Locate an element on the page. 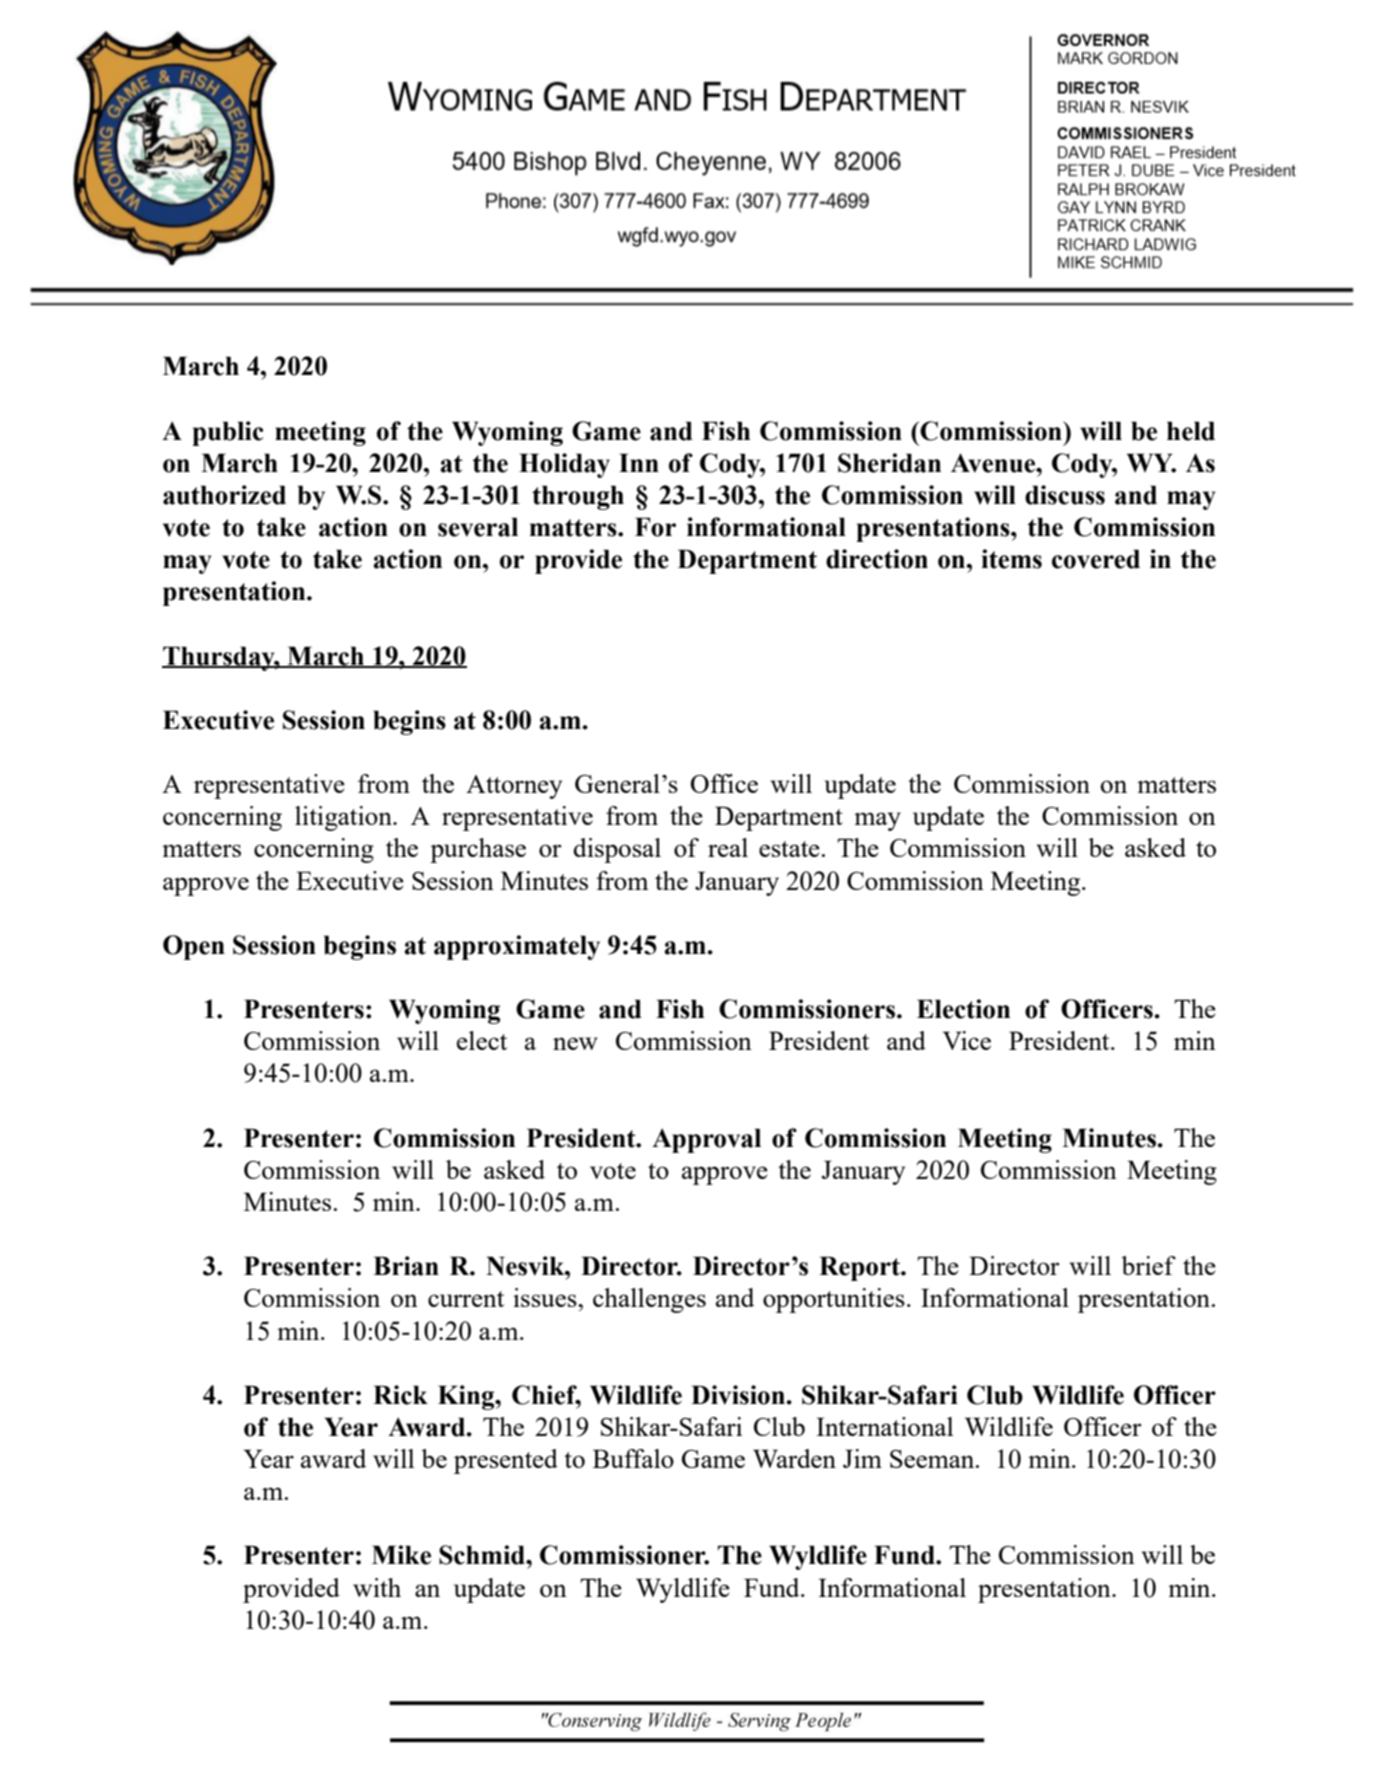 This image has width=1380, height=1786. Brian is located at coordinates (406, 1266).
